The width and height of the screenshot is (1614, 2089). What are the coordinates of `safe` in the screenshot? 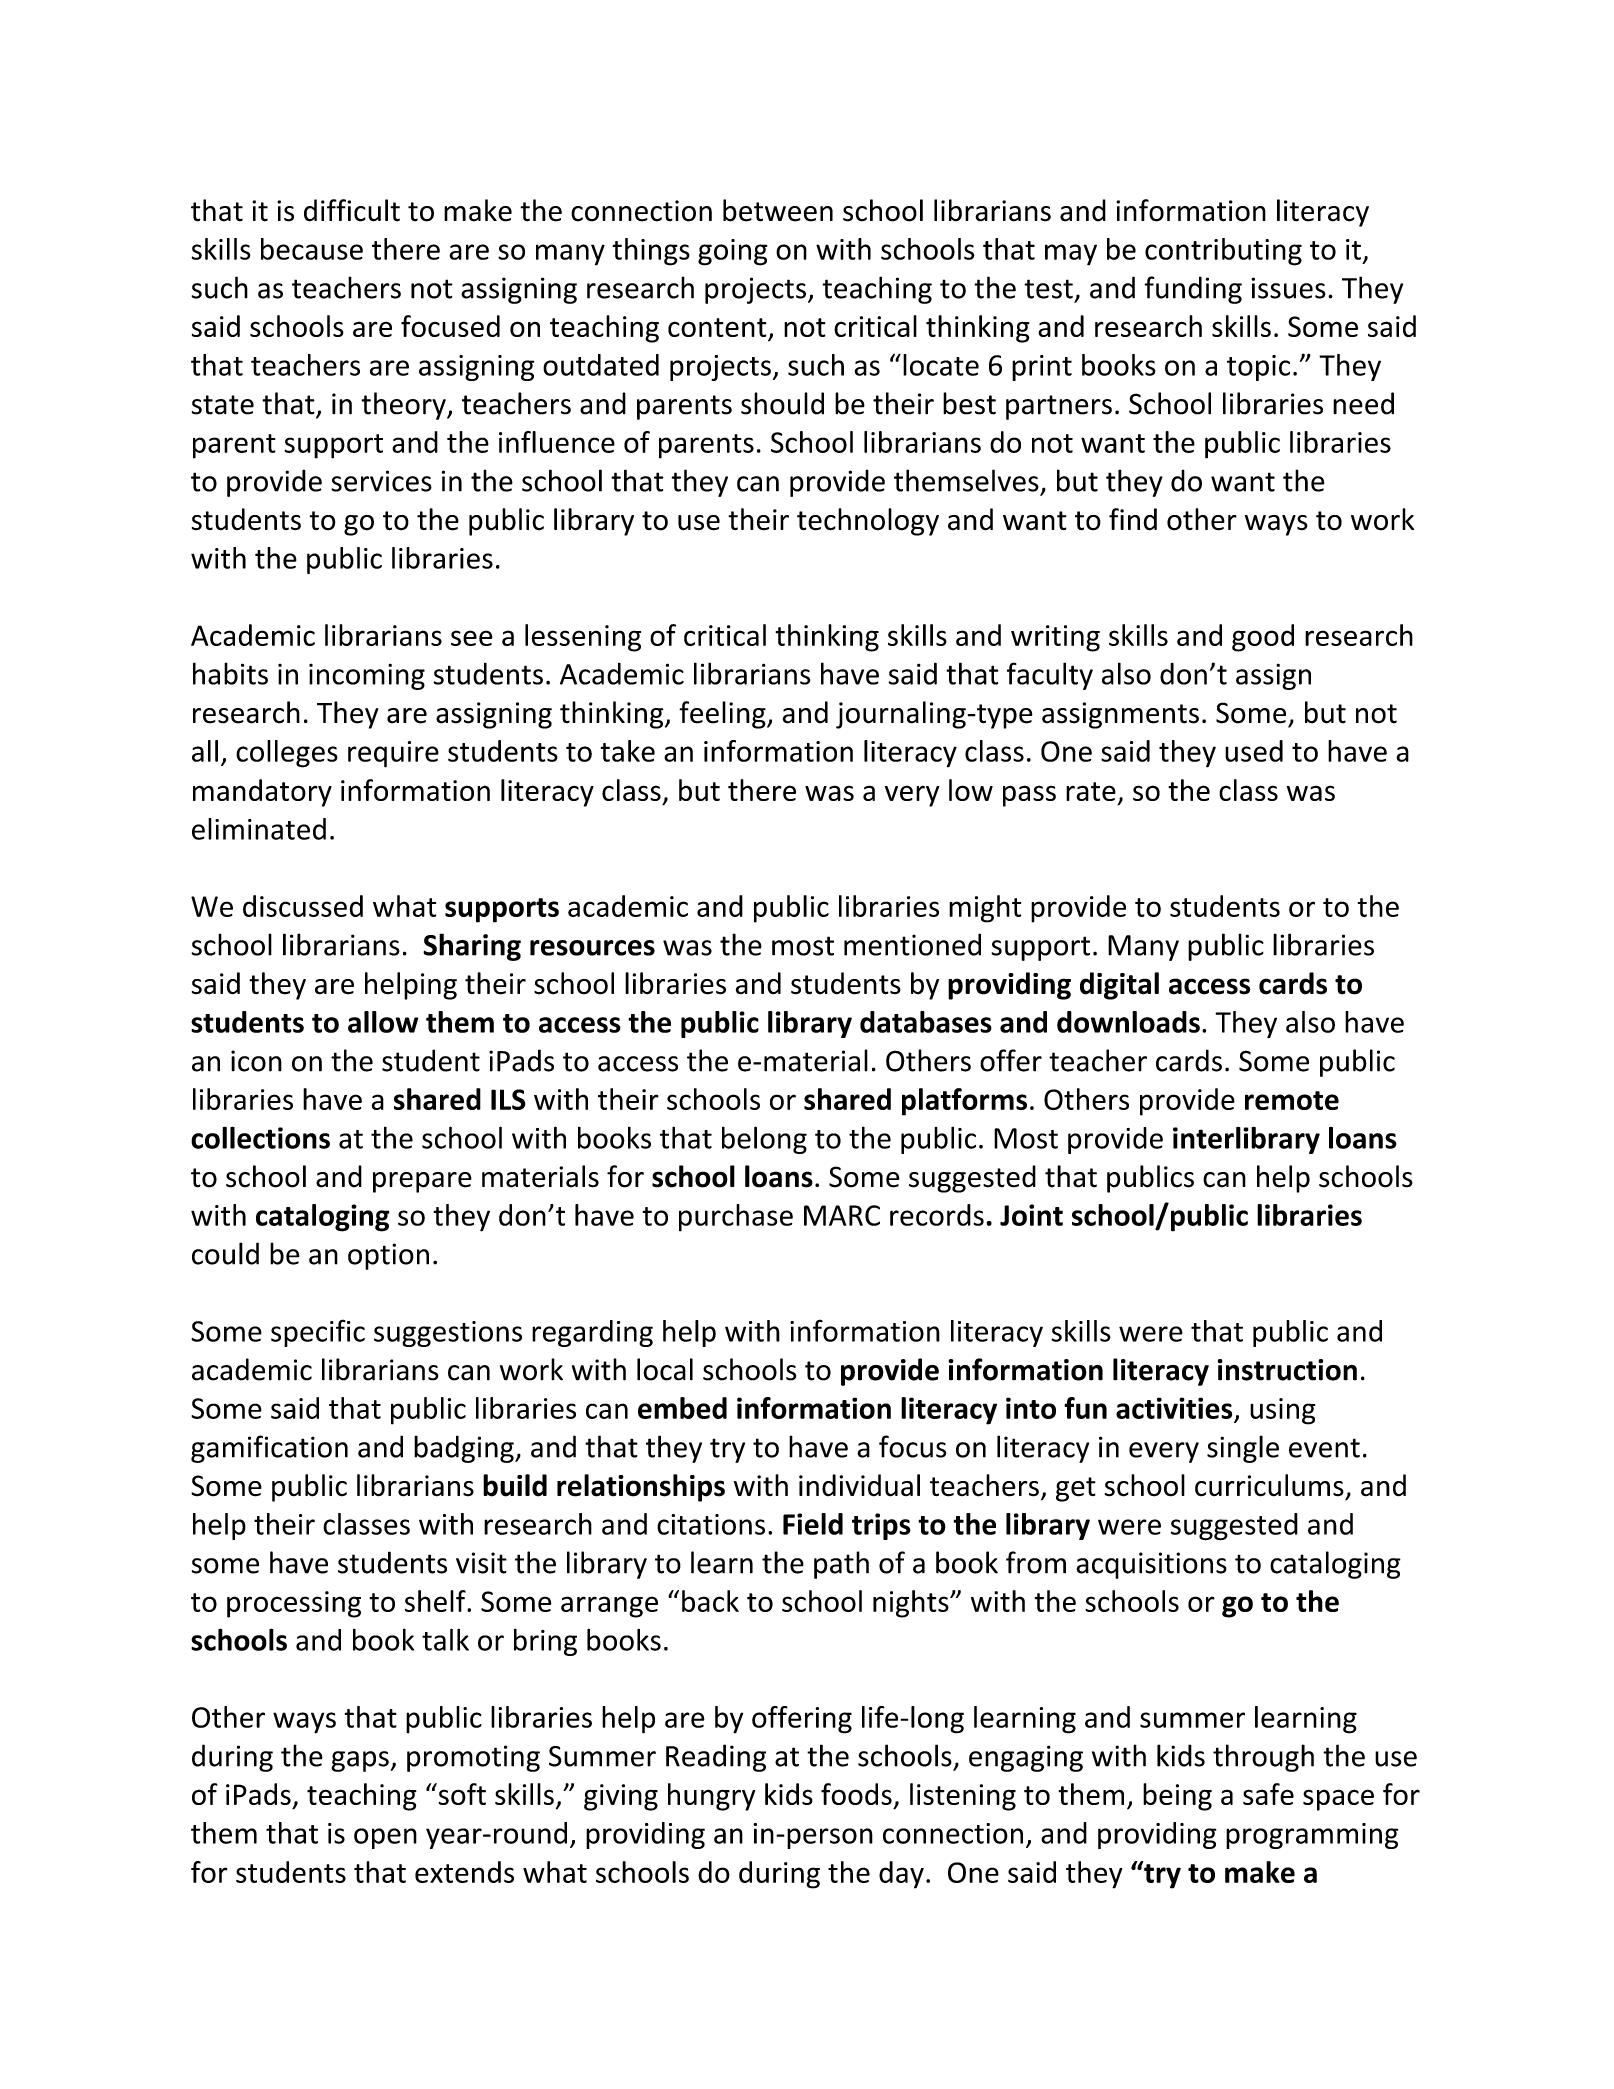 It's located at (1268, 1794).
